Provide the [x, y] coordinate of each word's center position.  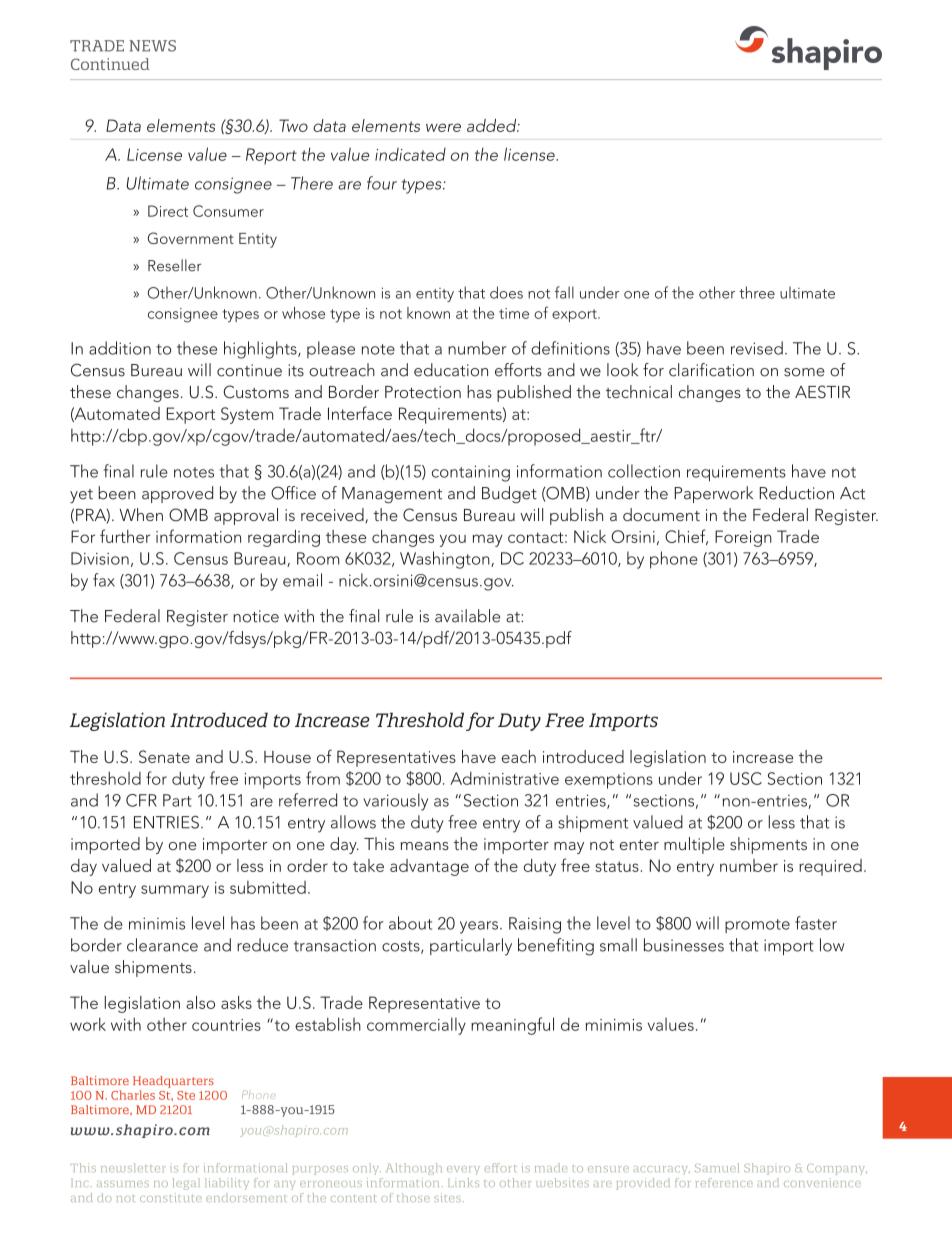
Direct [168, 211]
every [463, 1170]
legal [186, 1184]
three [757, 292]
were [443, 127]
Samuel [717, 1167]
